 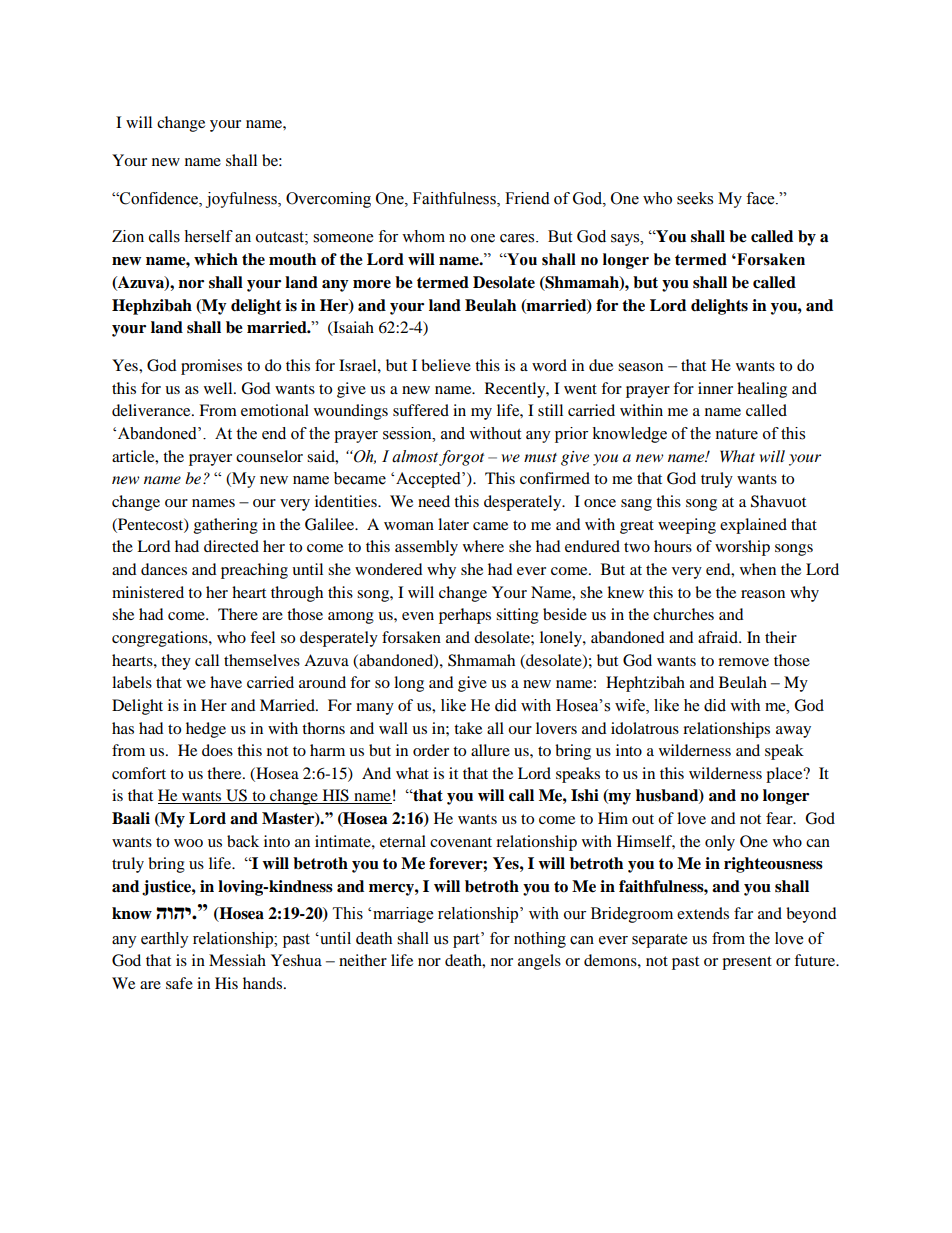 I want to click on present, so click(x=747, y=963).
